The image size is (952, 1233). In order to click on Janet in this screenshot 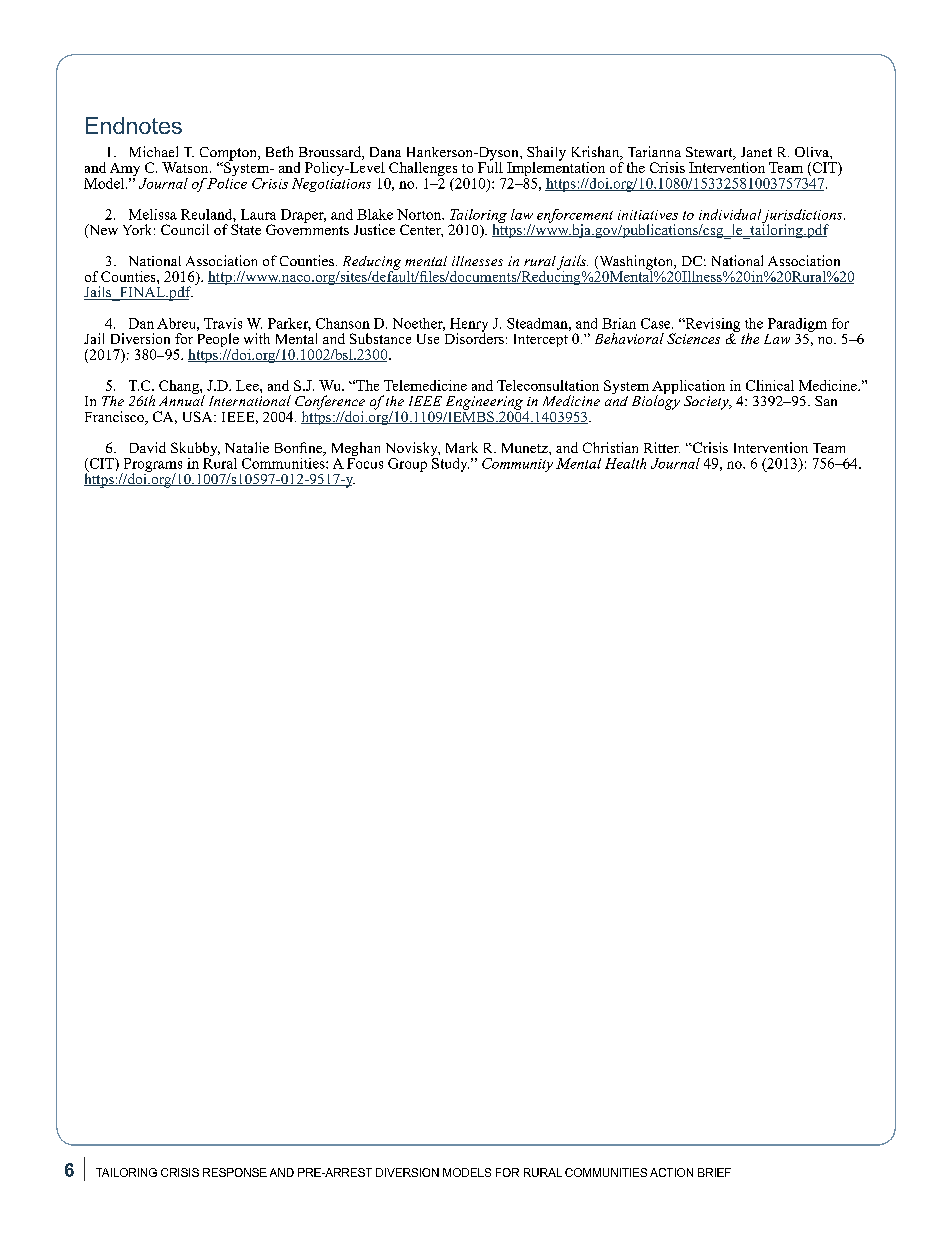, I will do `click(756, 152)`.
